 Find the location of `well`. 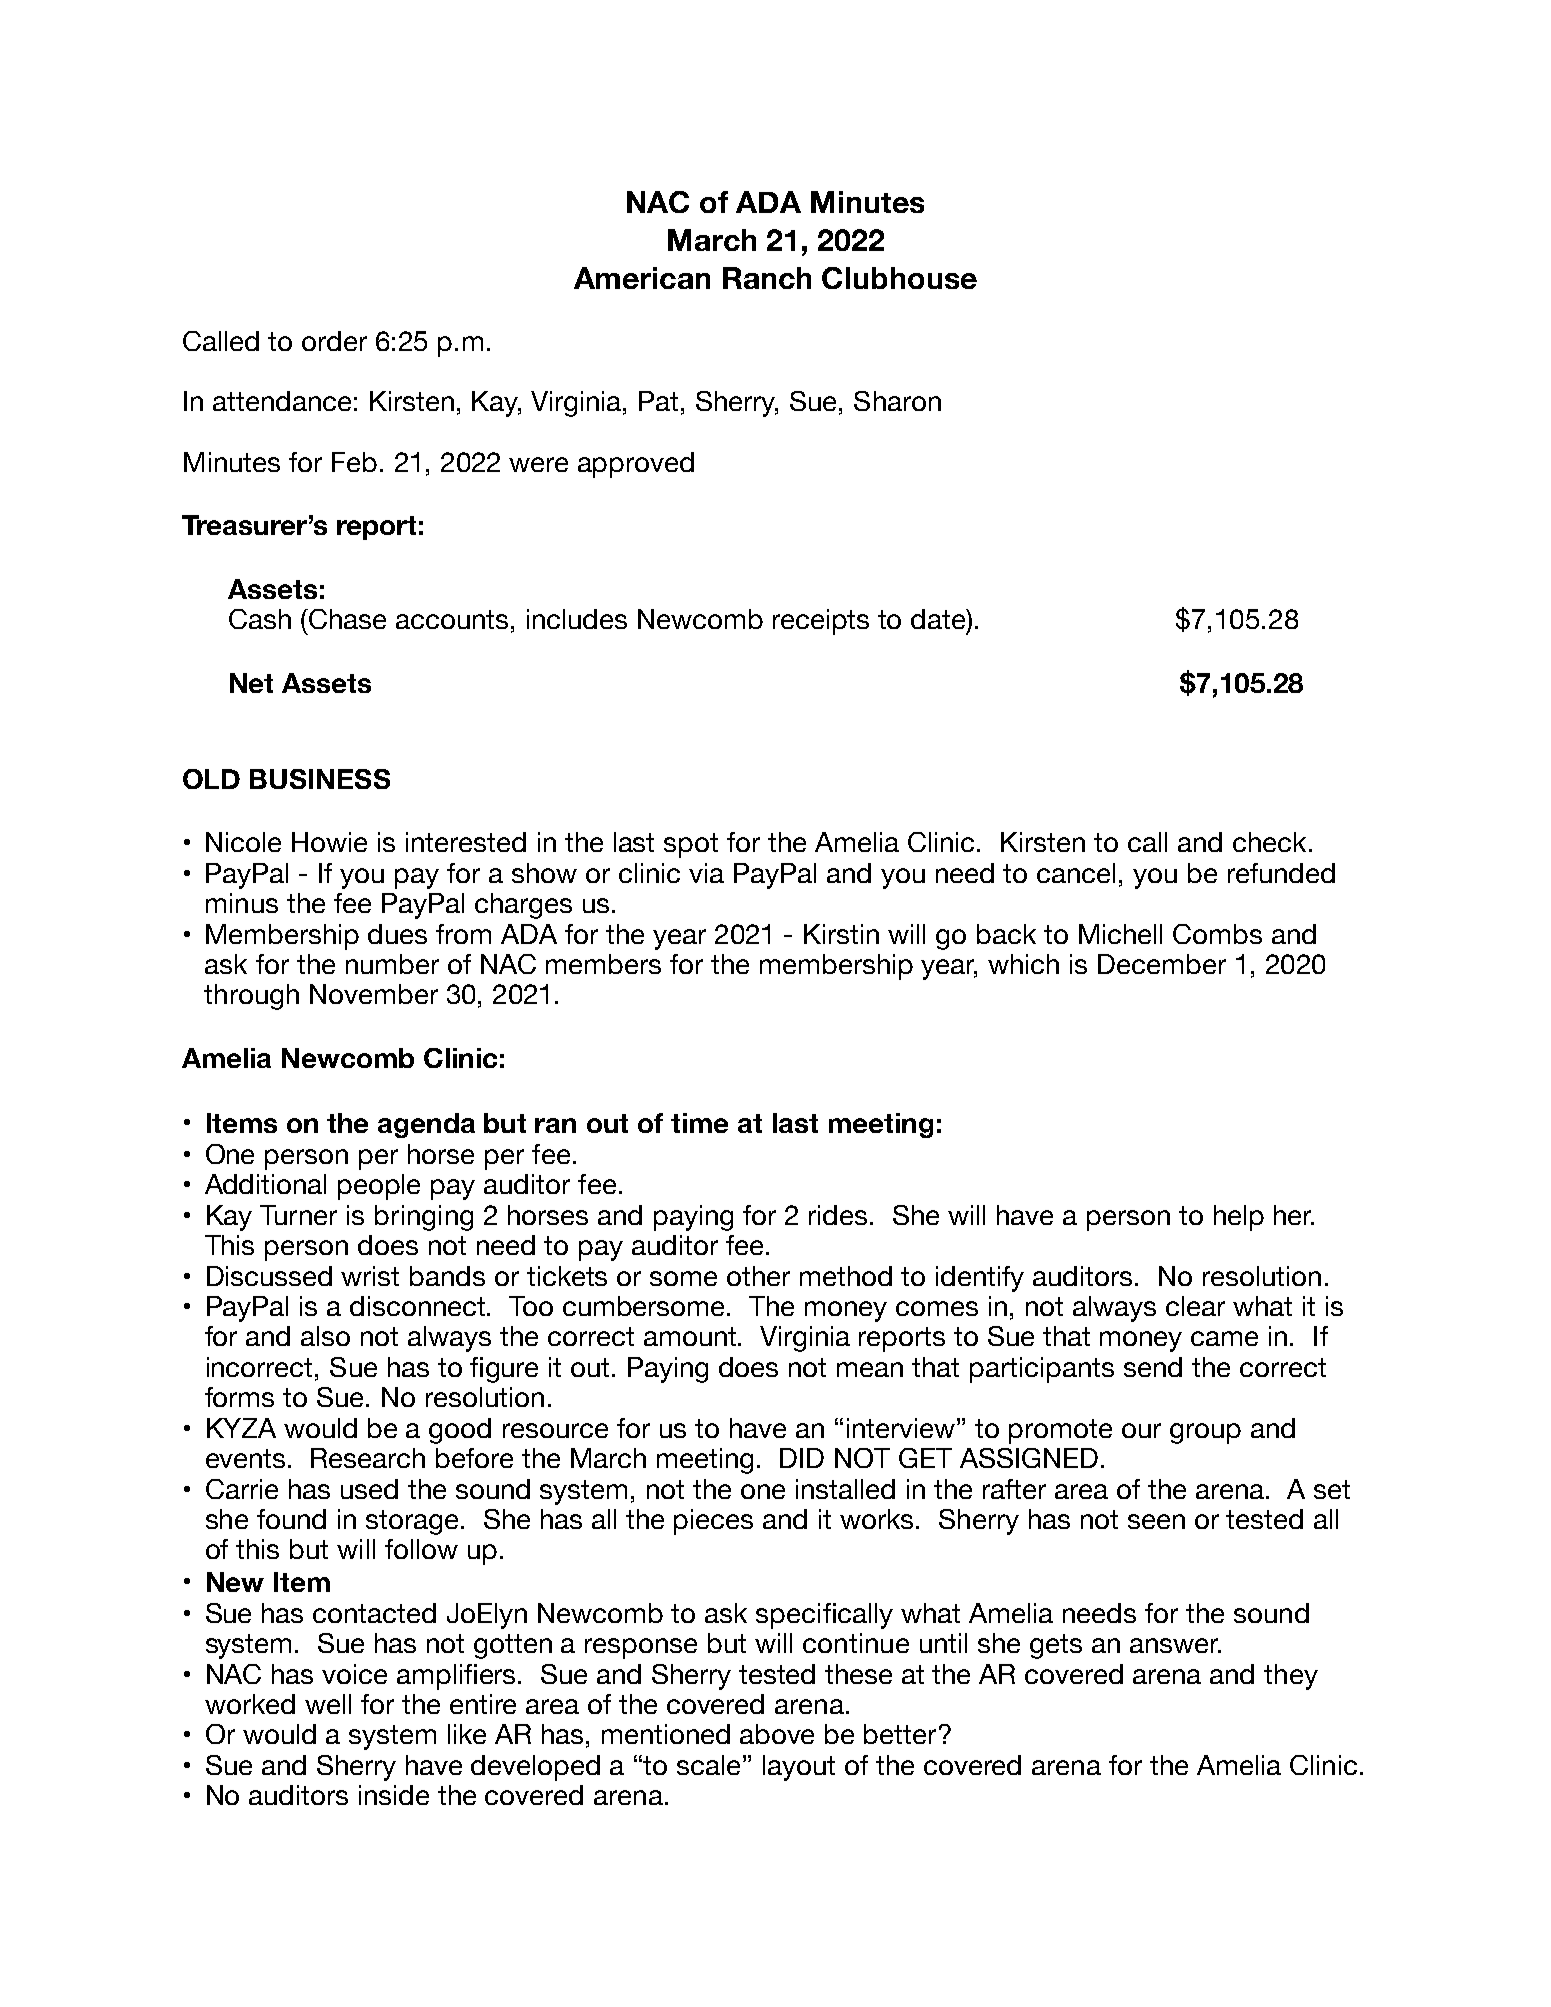

well is located at coordinates (328, 1704).
